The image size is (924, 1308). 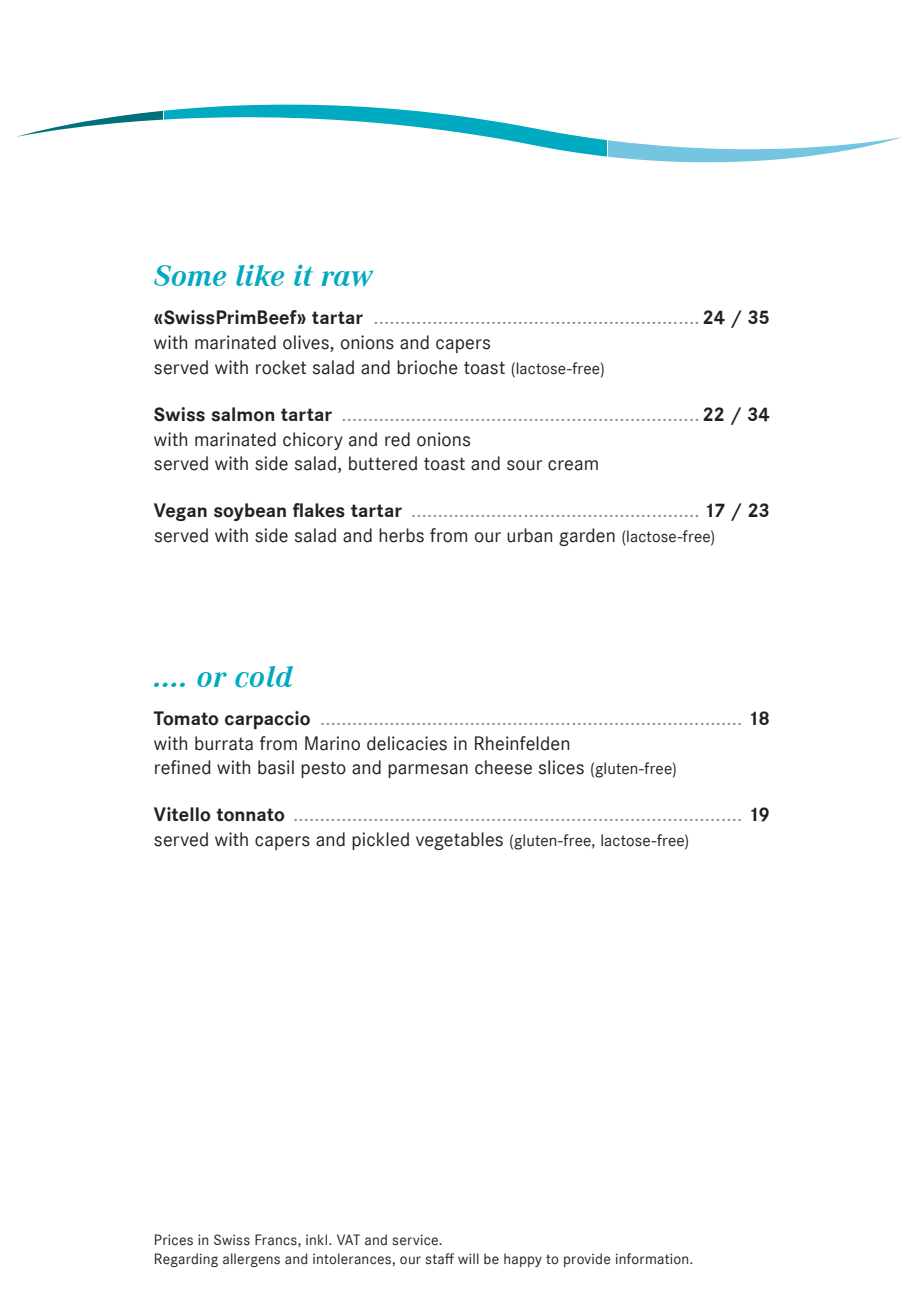 What do you see at coordinates (251, 1260) in the document?
I see `allergens` at bounding box center [251, 1260].
